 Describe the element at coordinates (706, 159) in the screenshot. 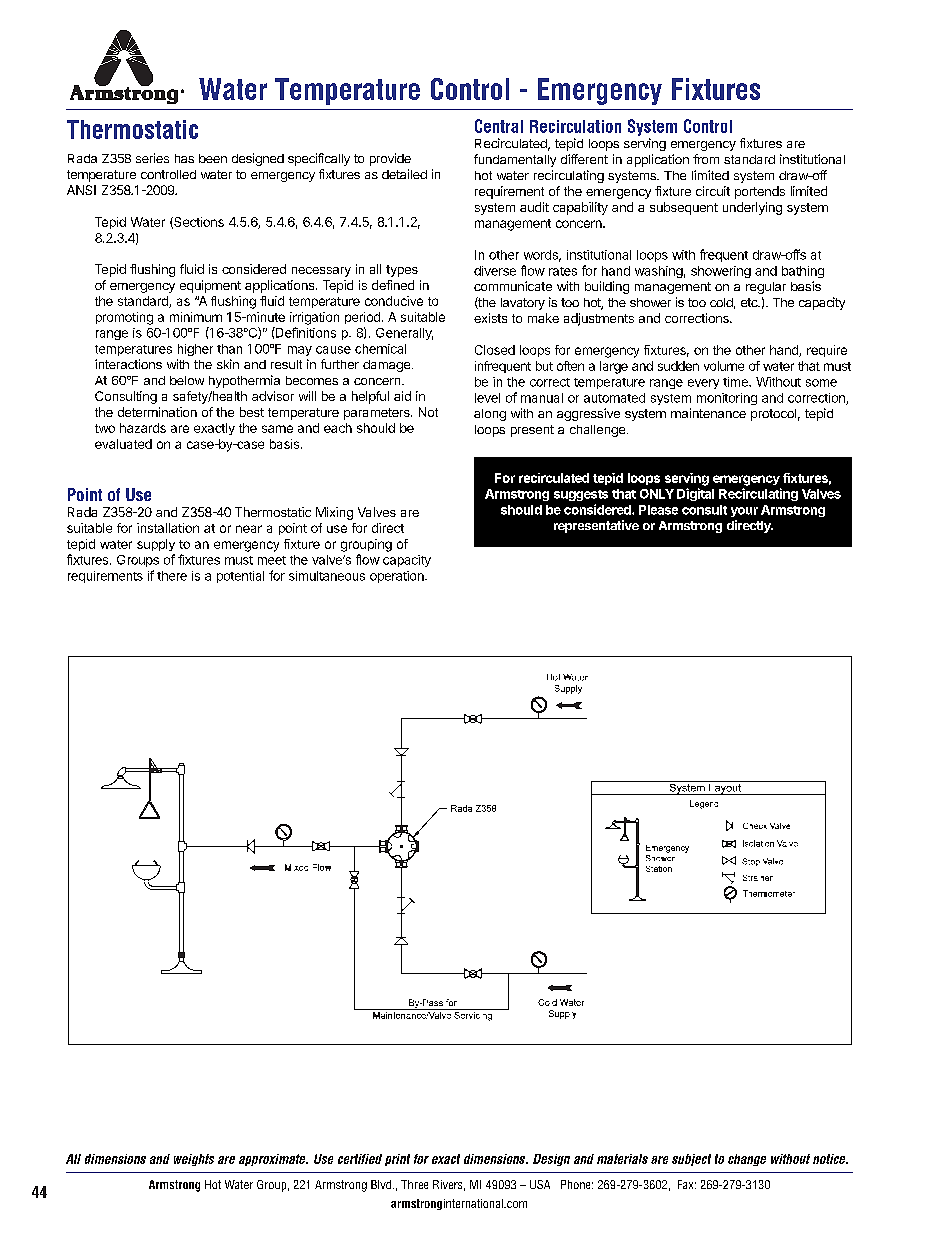

I see `from` at that location.
